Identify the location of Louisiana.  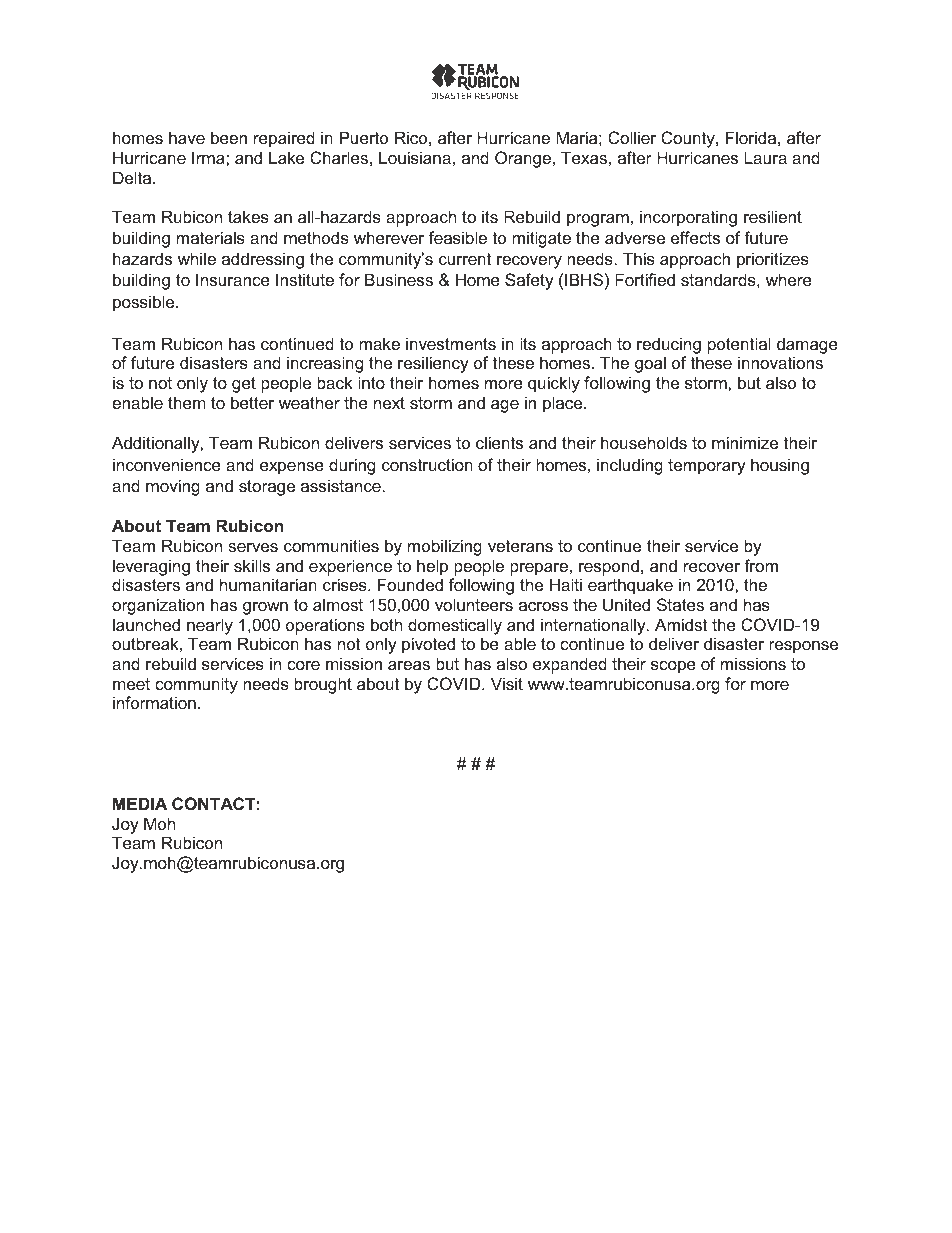
(415, 157).
